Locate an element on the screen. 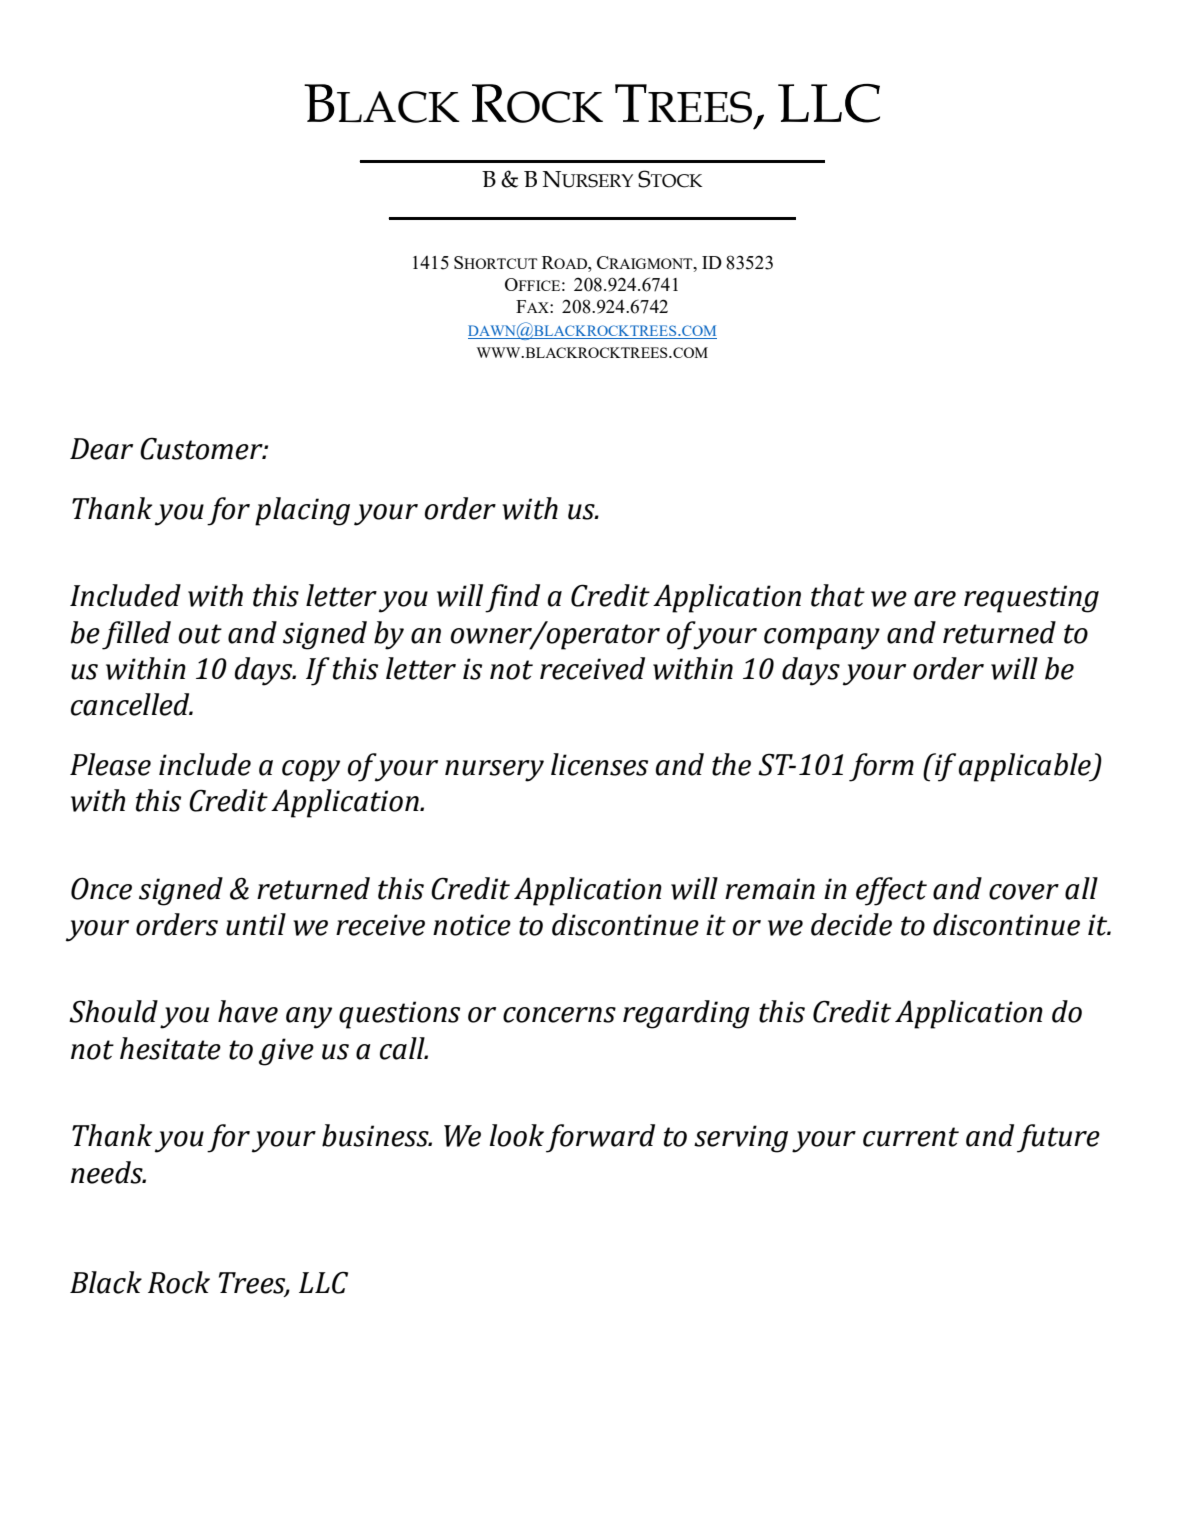 The height and width of the screenshot is (1533, 1185). out is located at coordinates (200, 634).
